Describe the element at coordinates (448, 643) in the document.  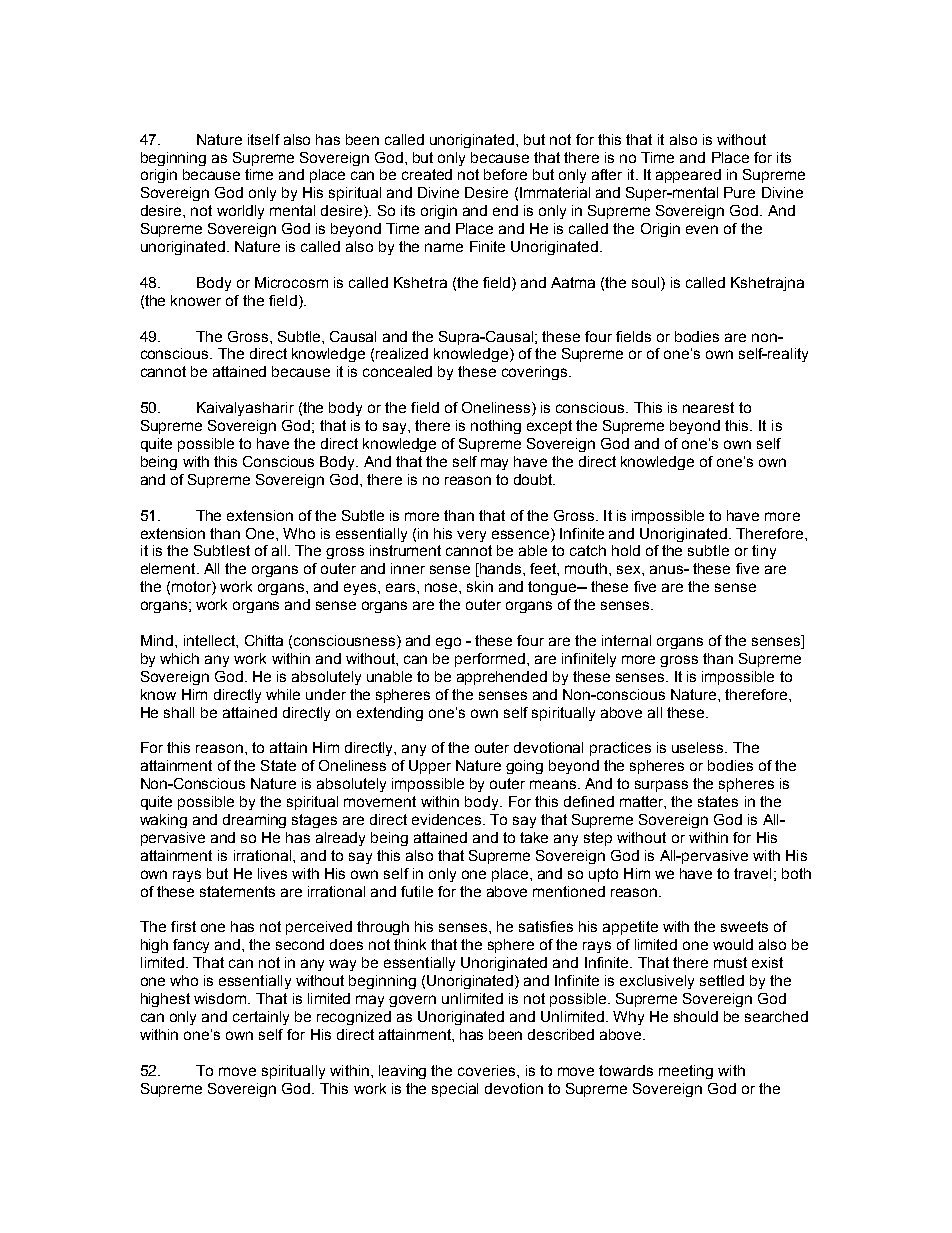
I see `ego` at that location.
